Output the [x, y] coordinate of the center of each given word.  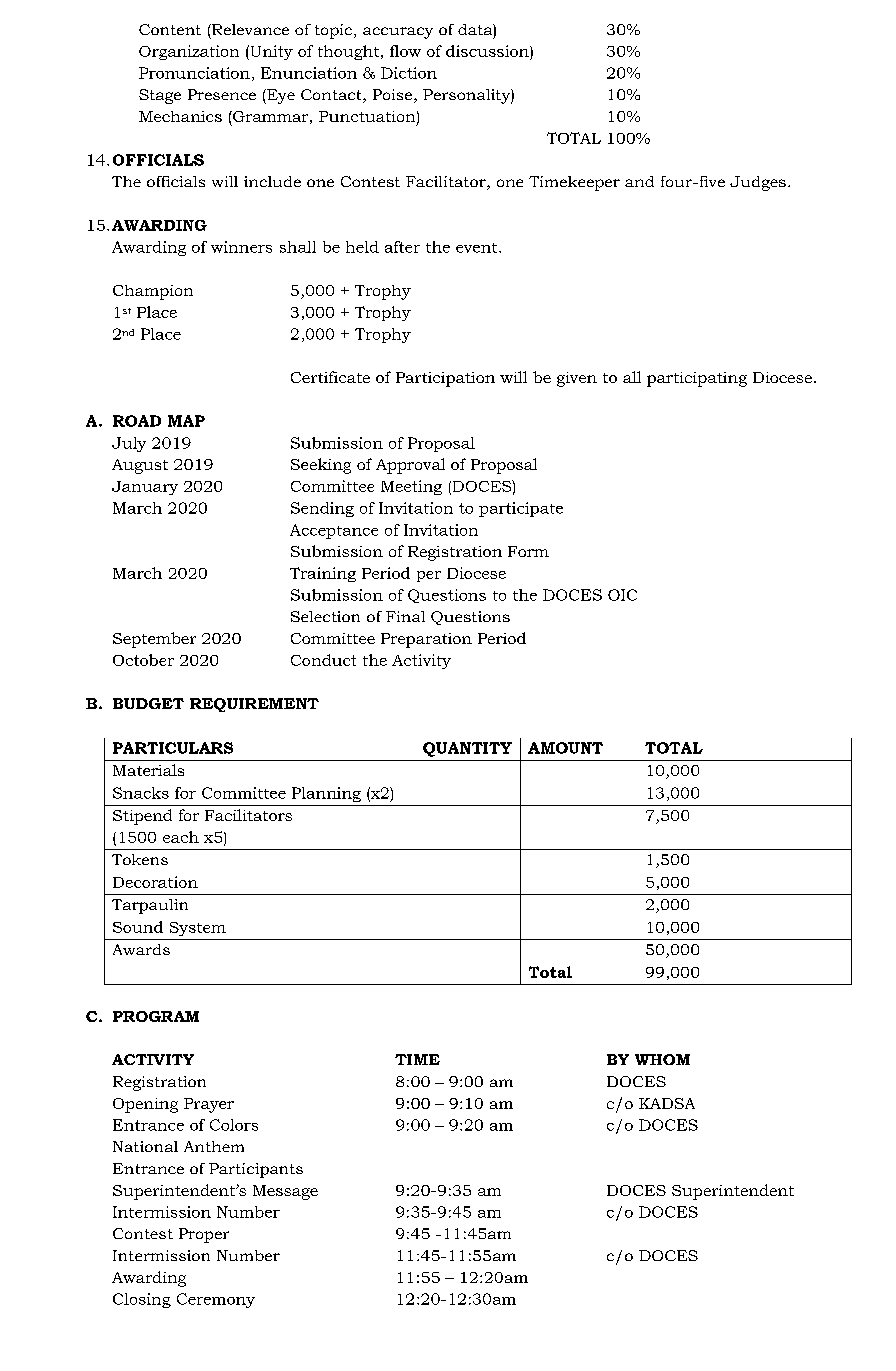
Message [285, 1192]
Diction [409, 73]
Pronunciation [194, 73]
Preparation [426, 640]
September [154, 640]
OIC [622, 595]
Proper [204, 1235]
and [639, 181]
